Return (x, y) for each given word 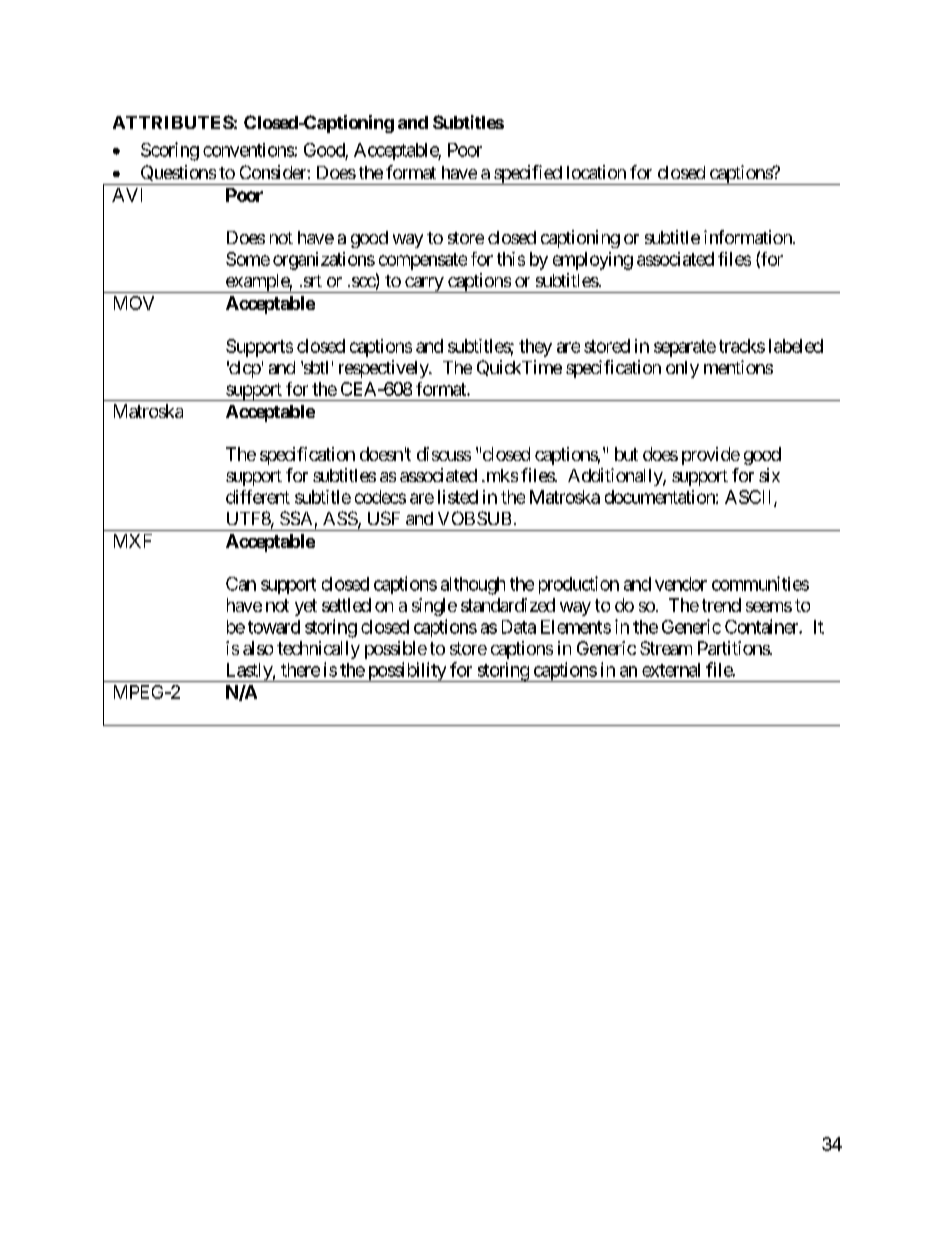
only (682, 369)
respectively (384, 369)
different (258, 497)
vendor (681, 584)
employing (593, 261)
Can (241, 584)
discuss (444, 454)
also (258, 648)
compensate (423, 261)
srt (311, 281)
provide (711, 456)
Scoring (170, 151)
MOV (134, 303)
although (473, 586)
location (596, 172)
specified (527, 175)
